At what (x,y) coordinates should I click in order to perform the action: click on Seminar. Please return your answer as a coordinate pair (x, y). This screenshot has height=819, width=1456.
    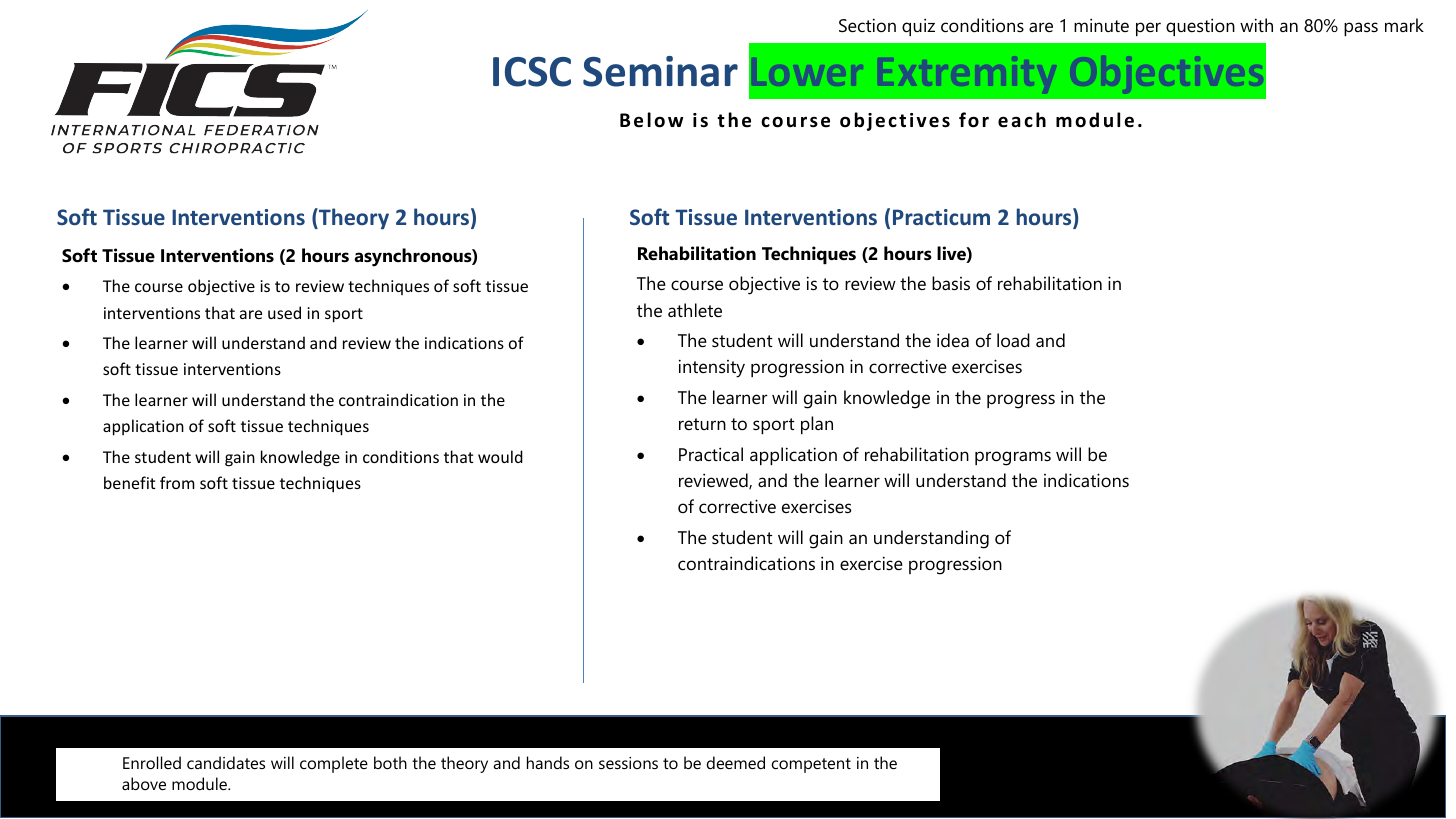
    Looking at the image, I should click on (660, 71).
